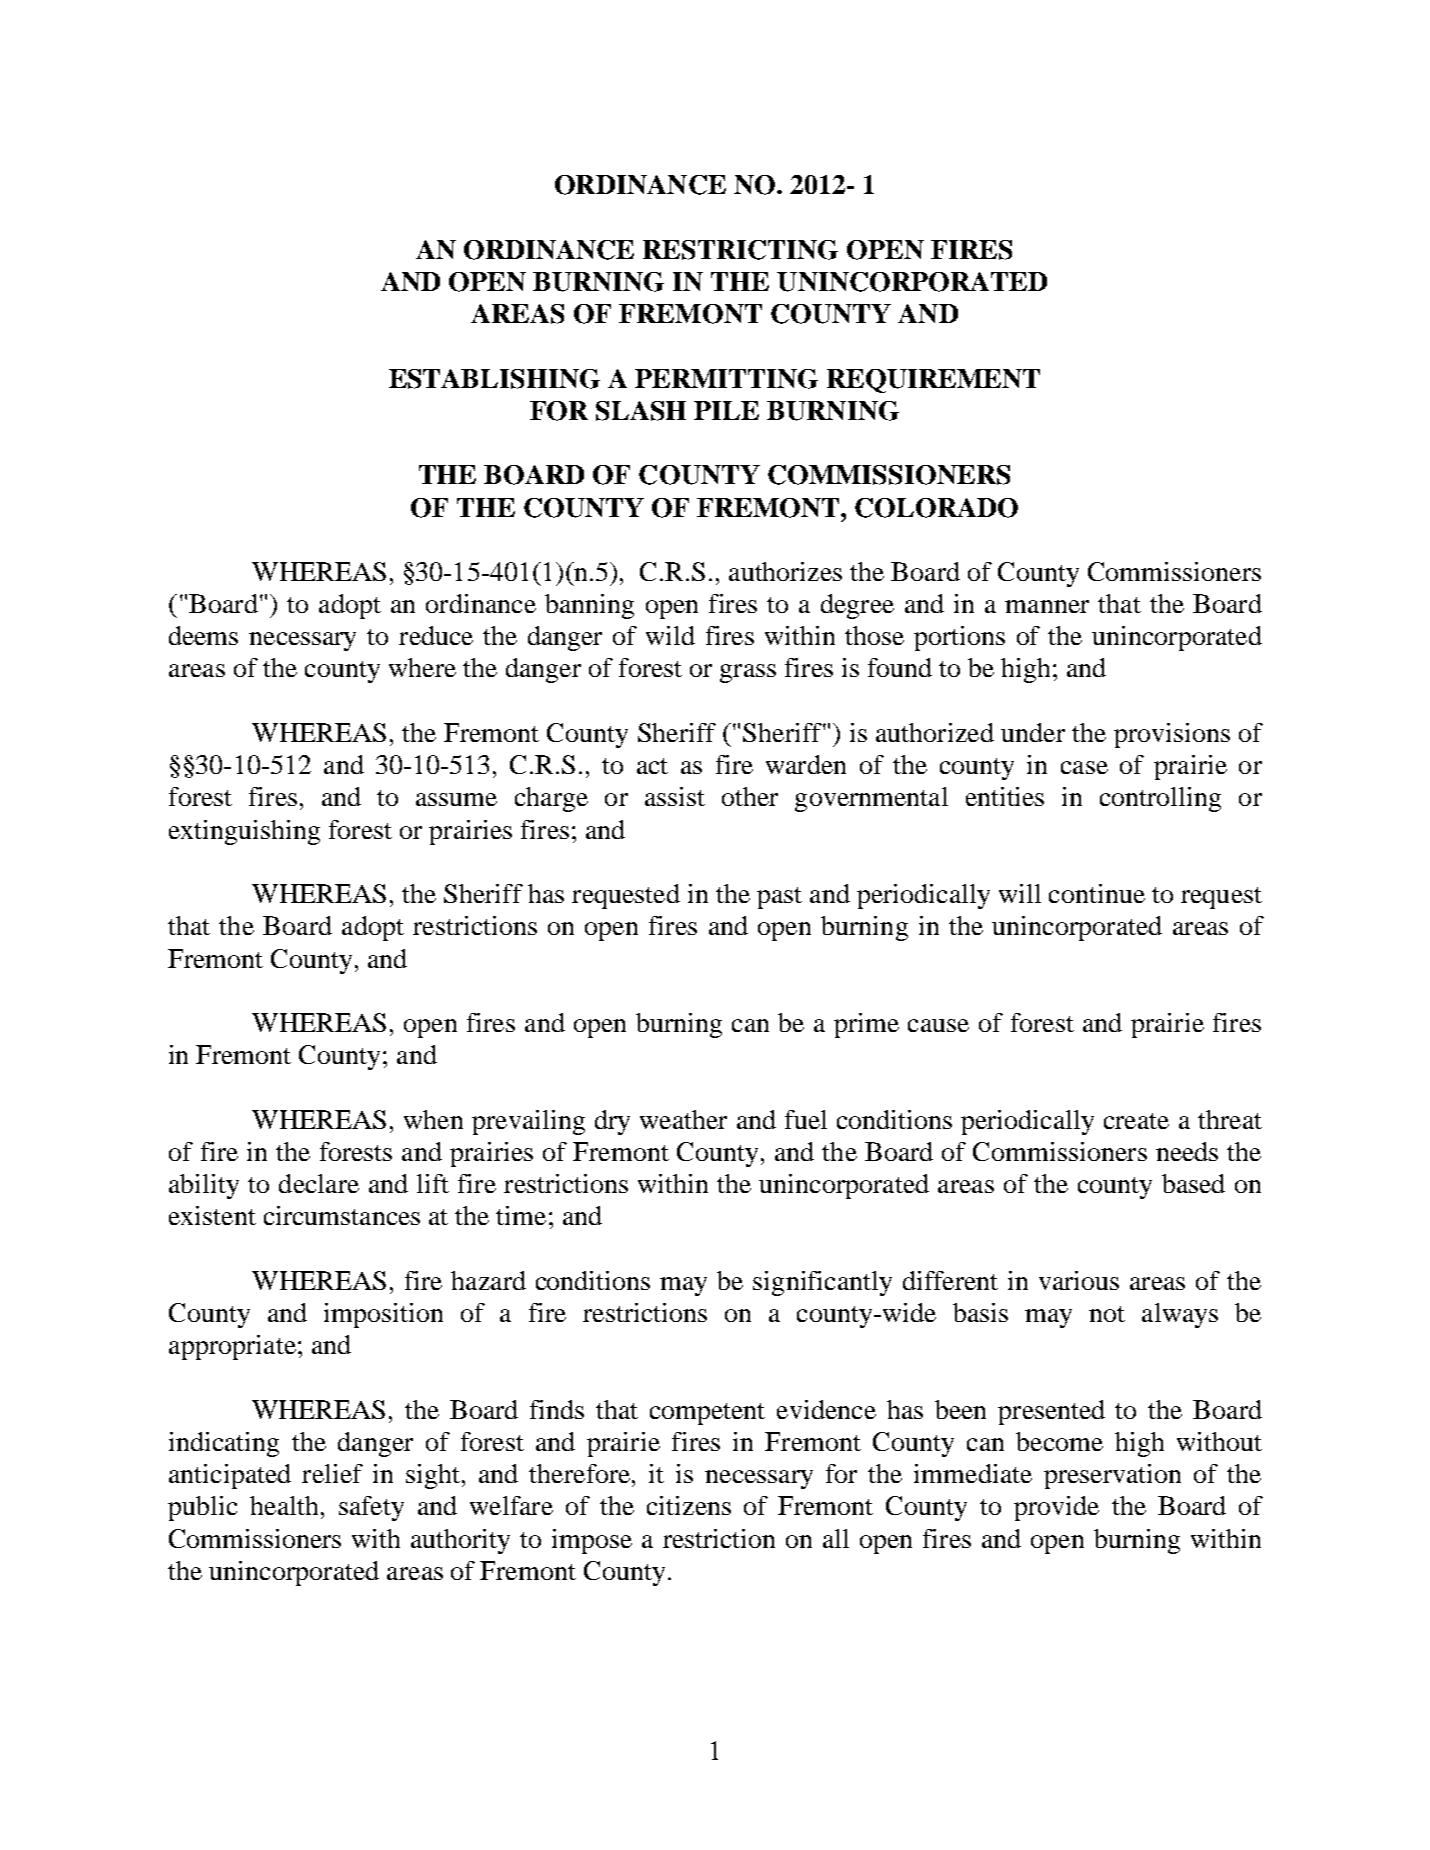 Image resolution: width=1430 pixels, height=1850 pixels. What do you see at coordinates (1136, 1121) in the page?
I see `create` at bounding box center [1136, 1121].
